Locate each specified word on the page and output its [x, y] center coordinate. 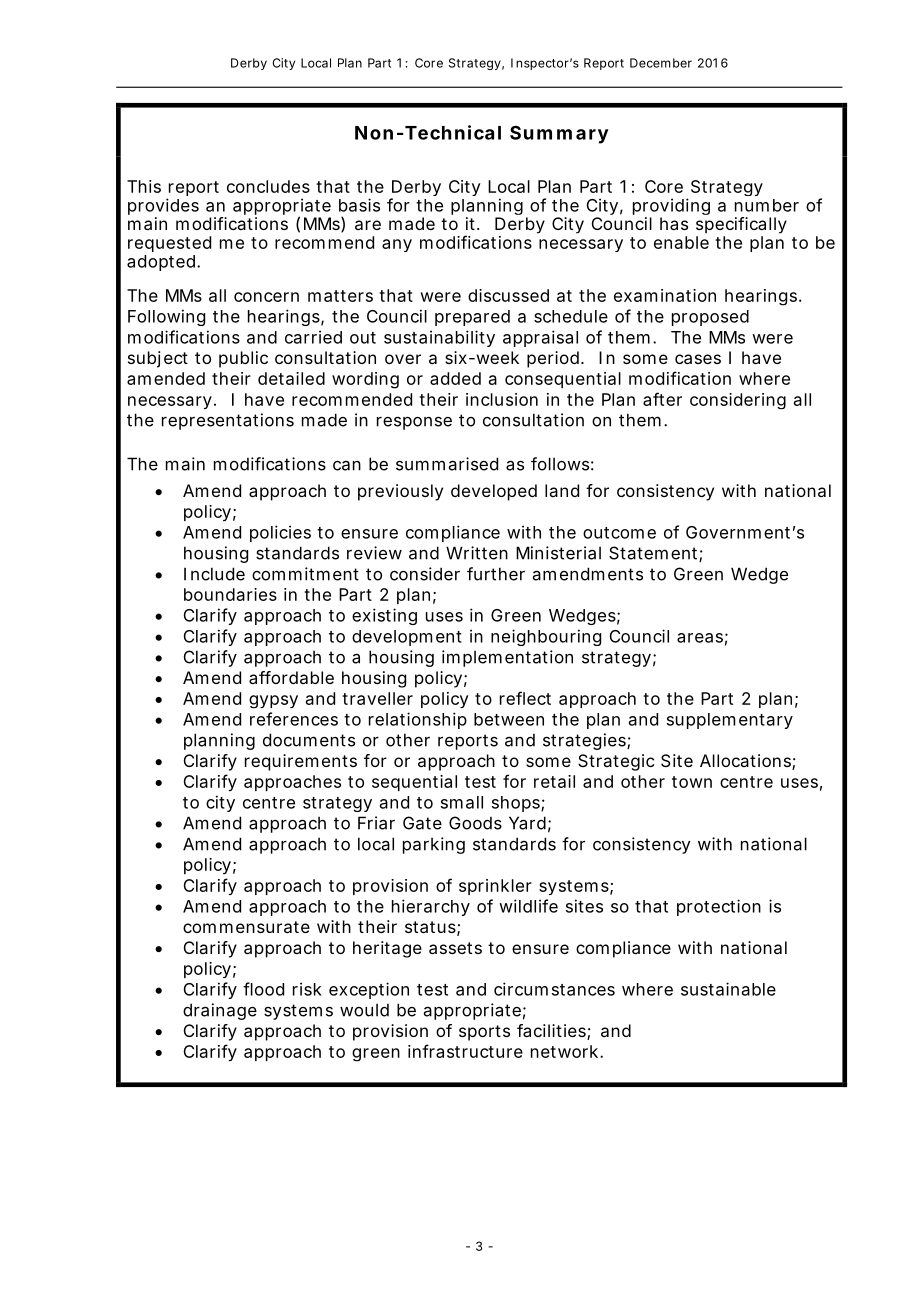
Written [477, 553]
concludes [268, 186]
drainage [220, 1011]
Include [214, 574]
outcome [619, 533]
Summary [559, 134]
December [661, 63]
